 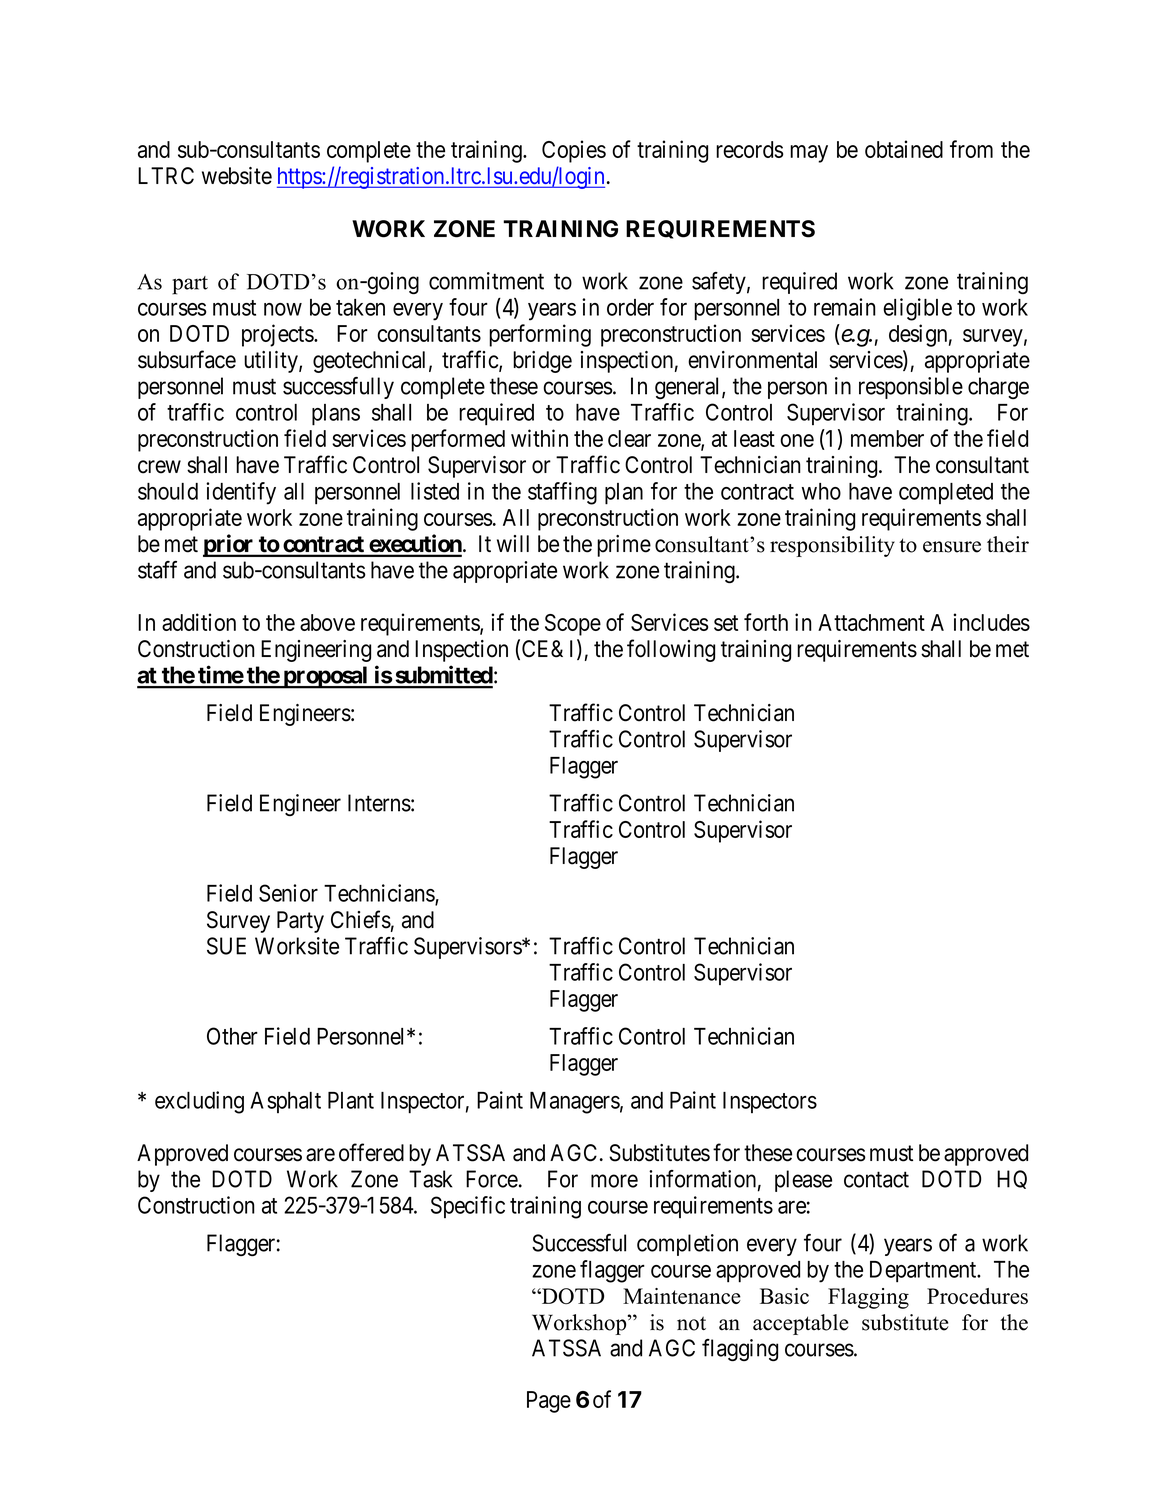 I want to click on Copies, so click(x=574, y=151).
